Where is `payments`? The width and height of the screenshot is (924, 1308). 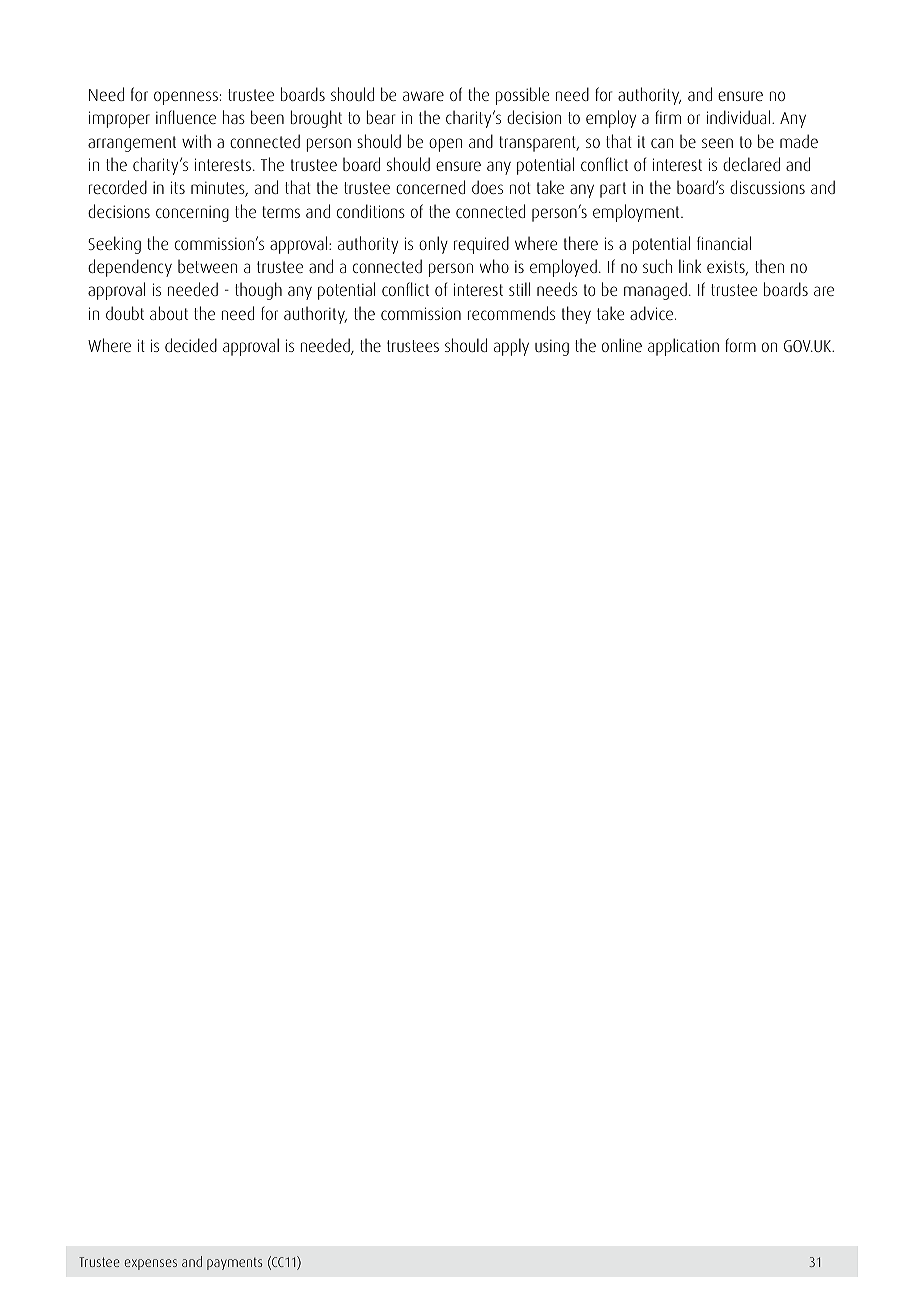 payments is located at coordinates (234, 1263).
